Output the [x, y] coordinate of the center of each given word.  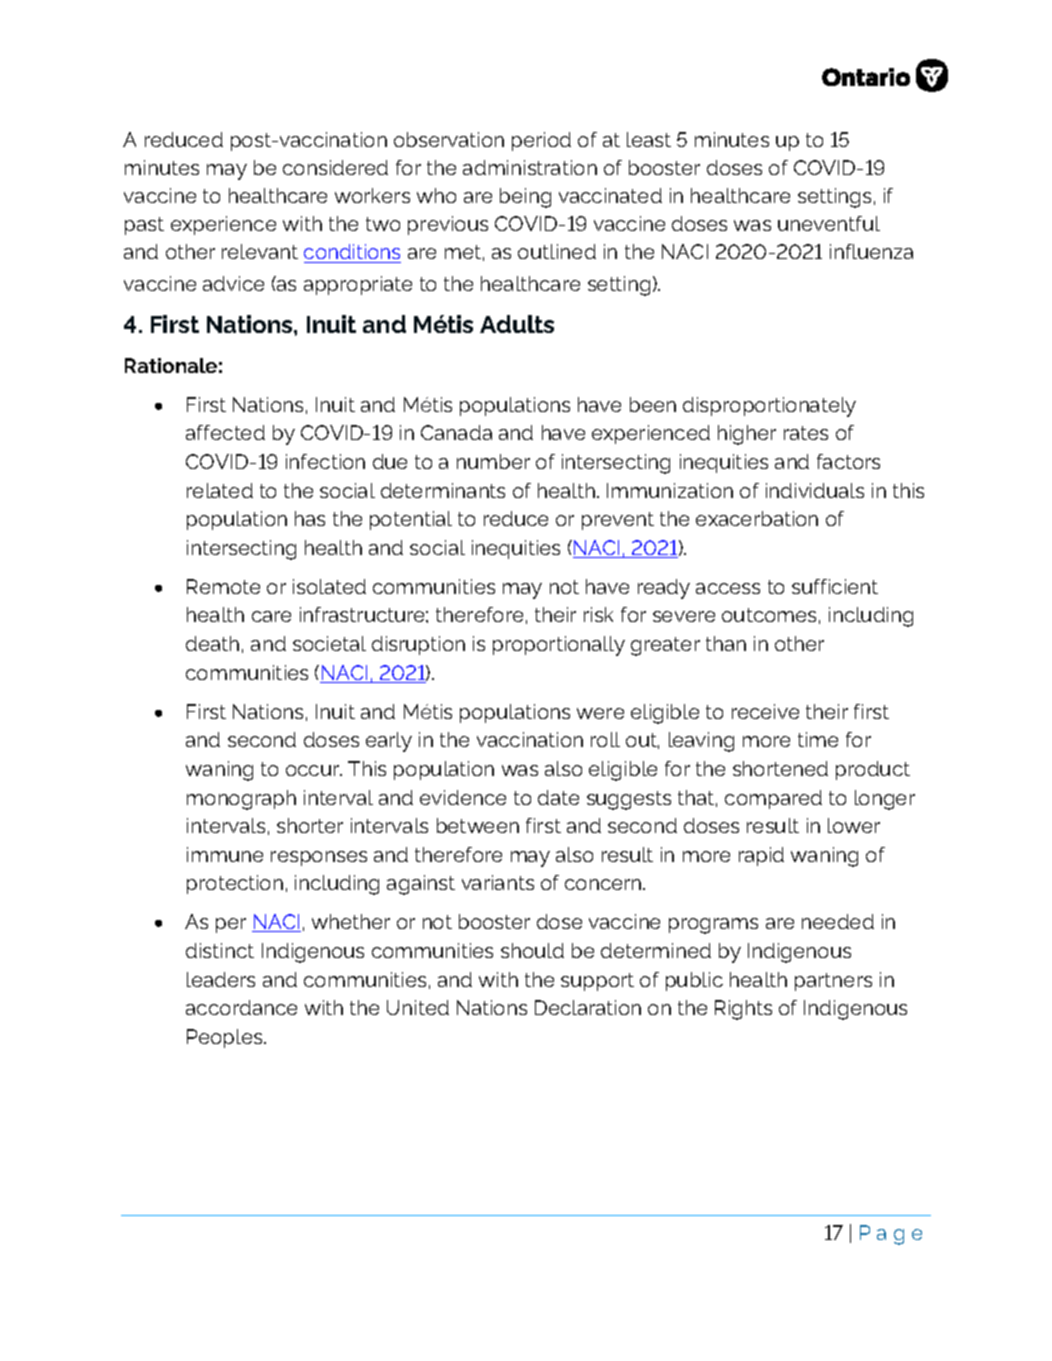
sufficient [835, 586]
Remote [223, 586]
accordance [241, 1007]
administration [530, 167]
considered [335, 167]
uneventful [829, 223]
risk [598, 614]
